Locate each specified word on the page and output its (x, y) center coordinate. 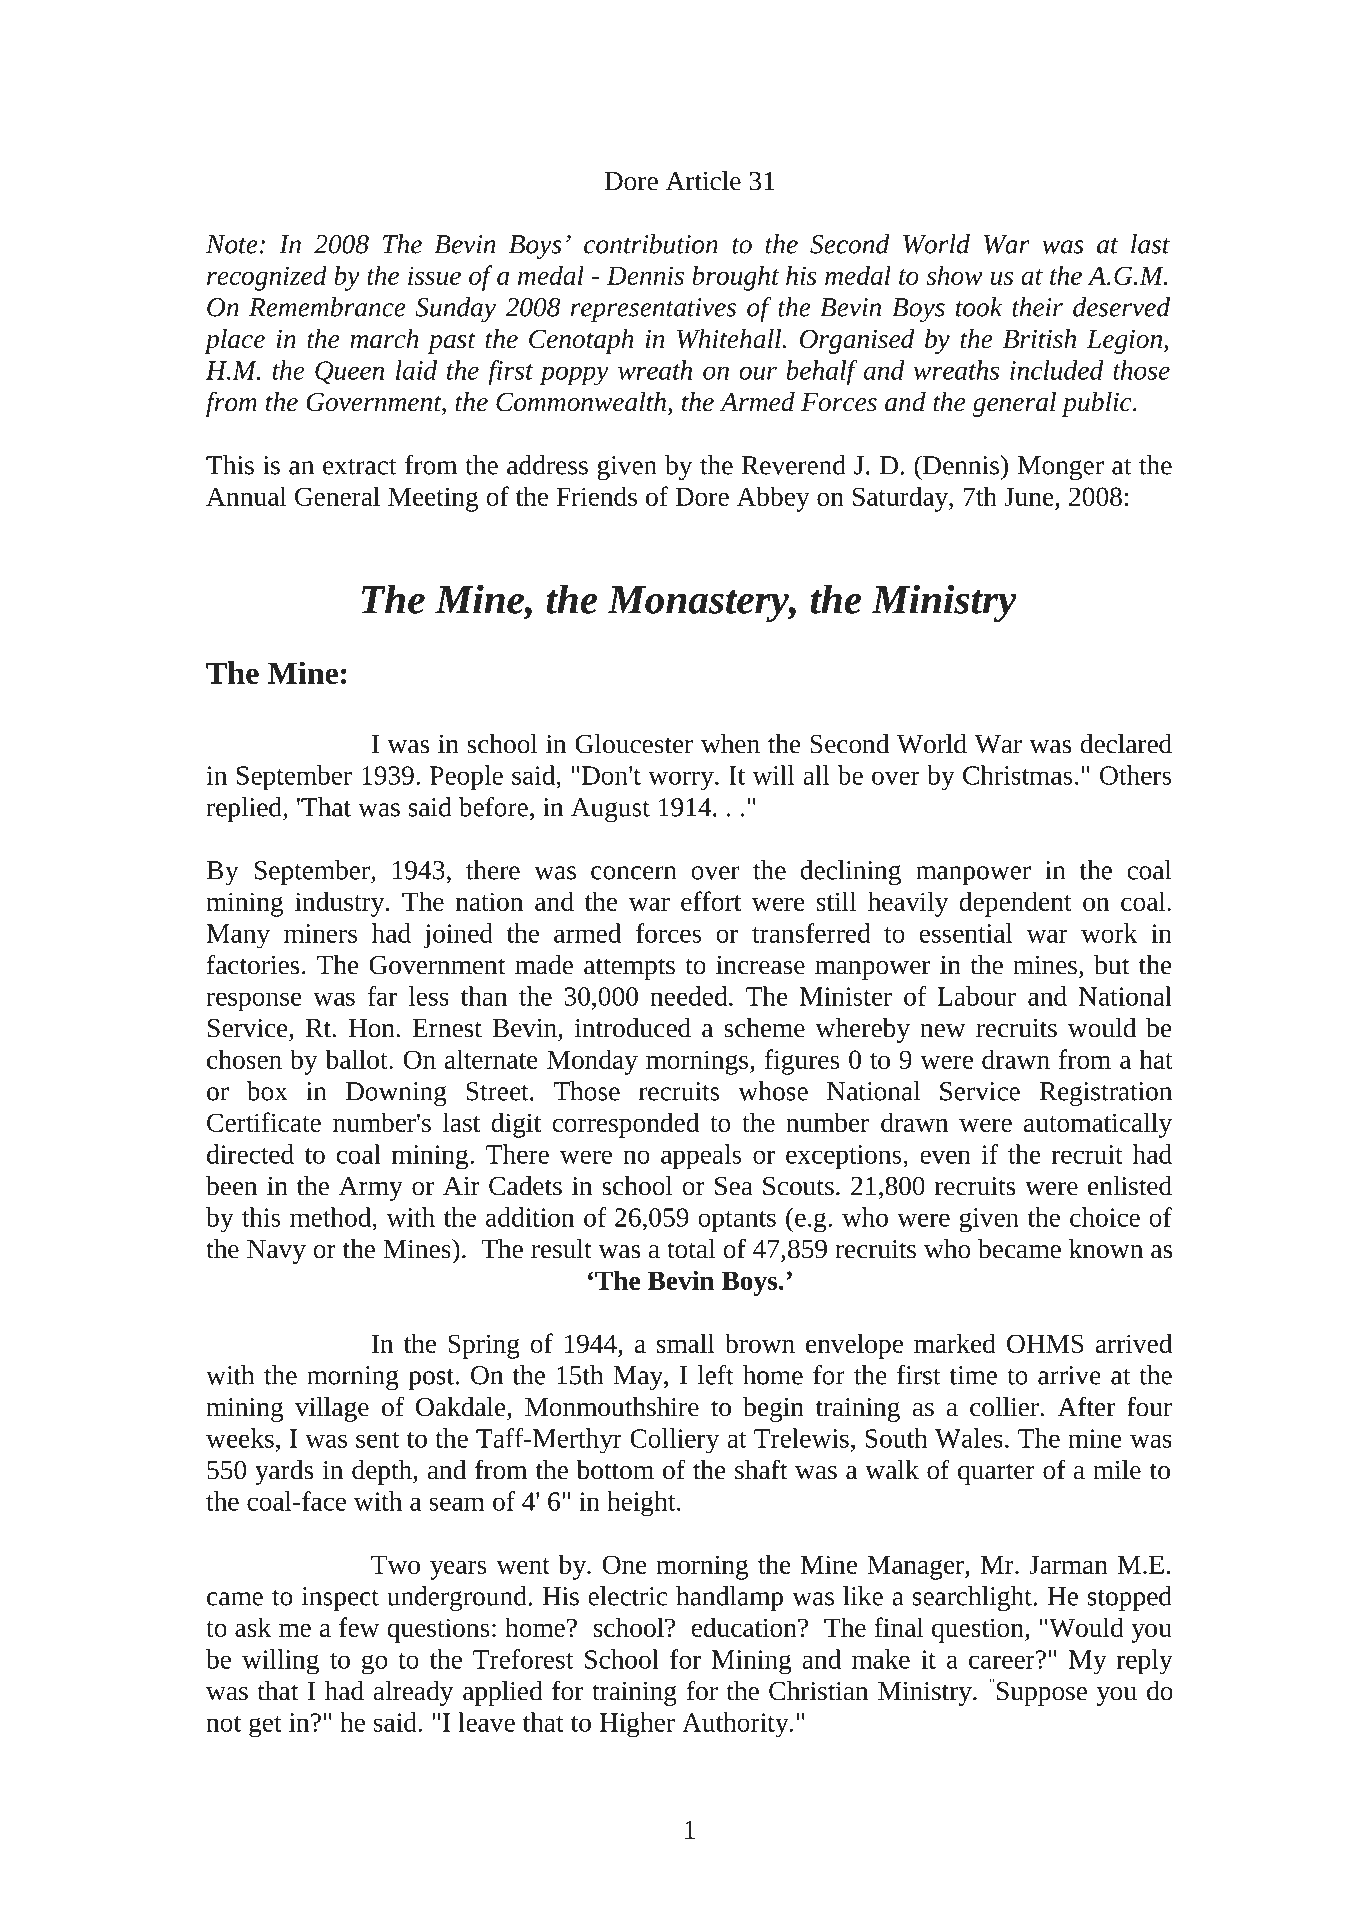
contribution (651, 244)
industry (341, 904)
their (1037, 307)
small (686, 1343)
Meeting (433, 499)
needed (690, 996)
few (359, 1627)
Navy (276, 1252)
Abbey (773, 499)
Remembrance (327, 307)
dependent (1015, 904)
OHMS (1045, 1343)
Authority (736, 1725)
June (1029, 496)
